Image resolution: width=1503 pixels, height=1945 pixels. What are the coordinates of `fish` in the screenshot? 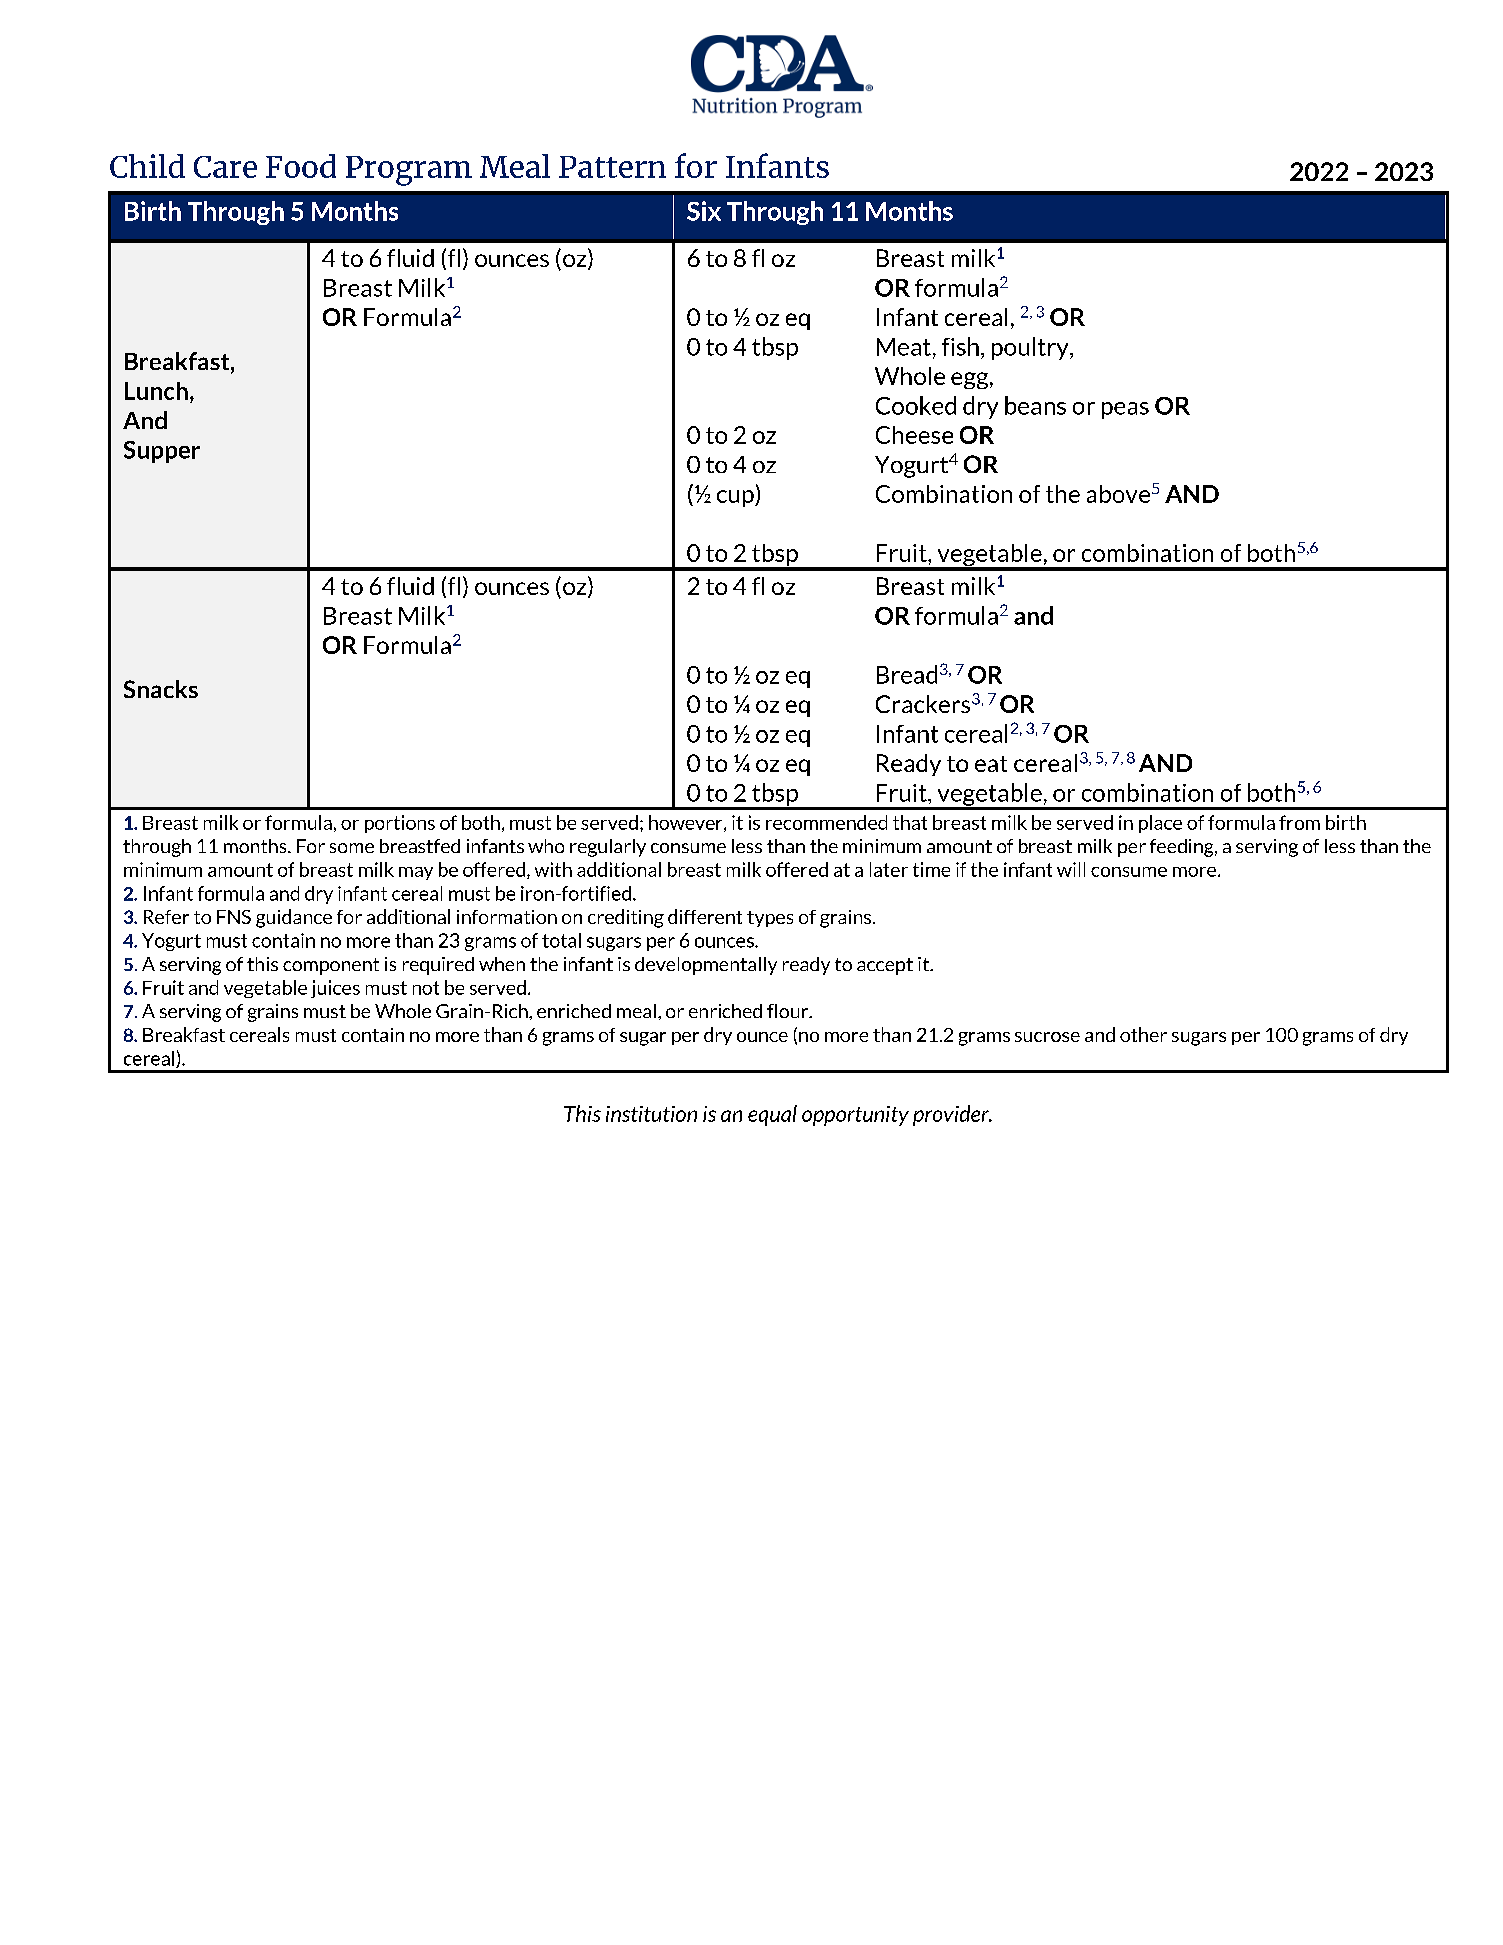 It's located at (960, 346).
